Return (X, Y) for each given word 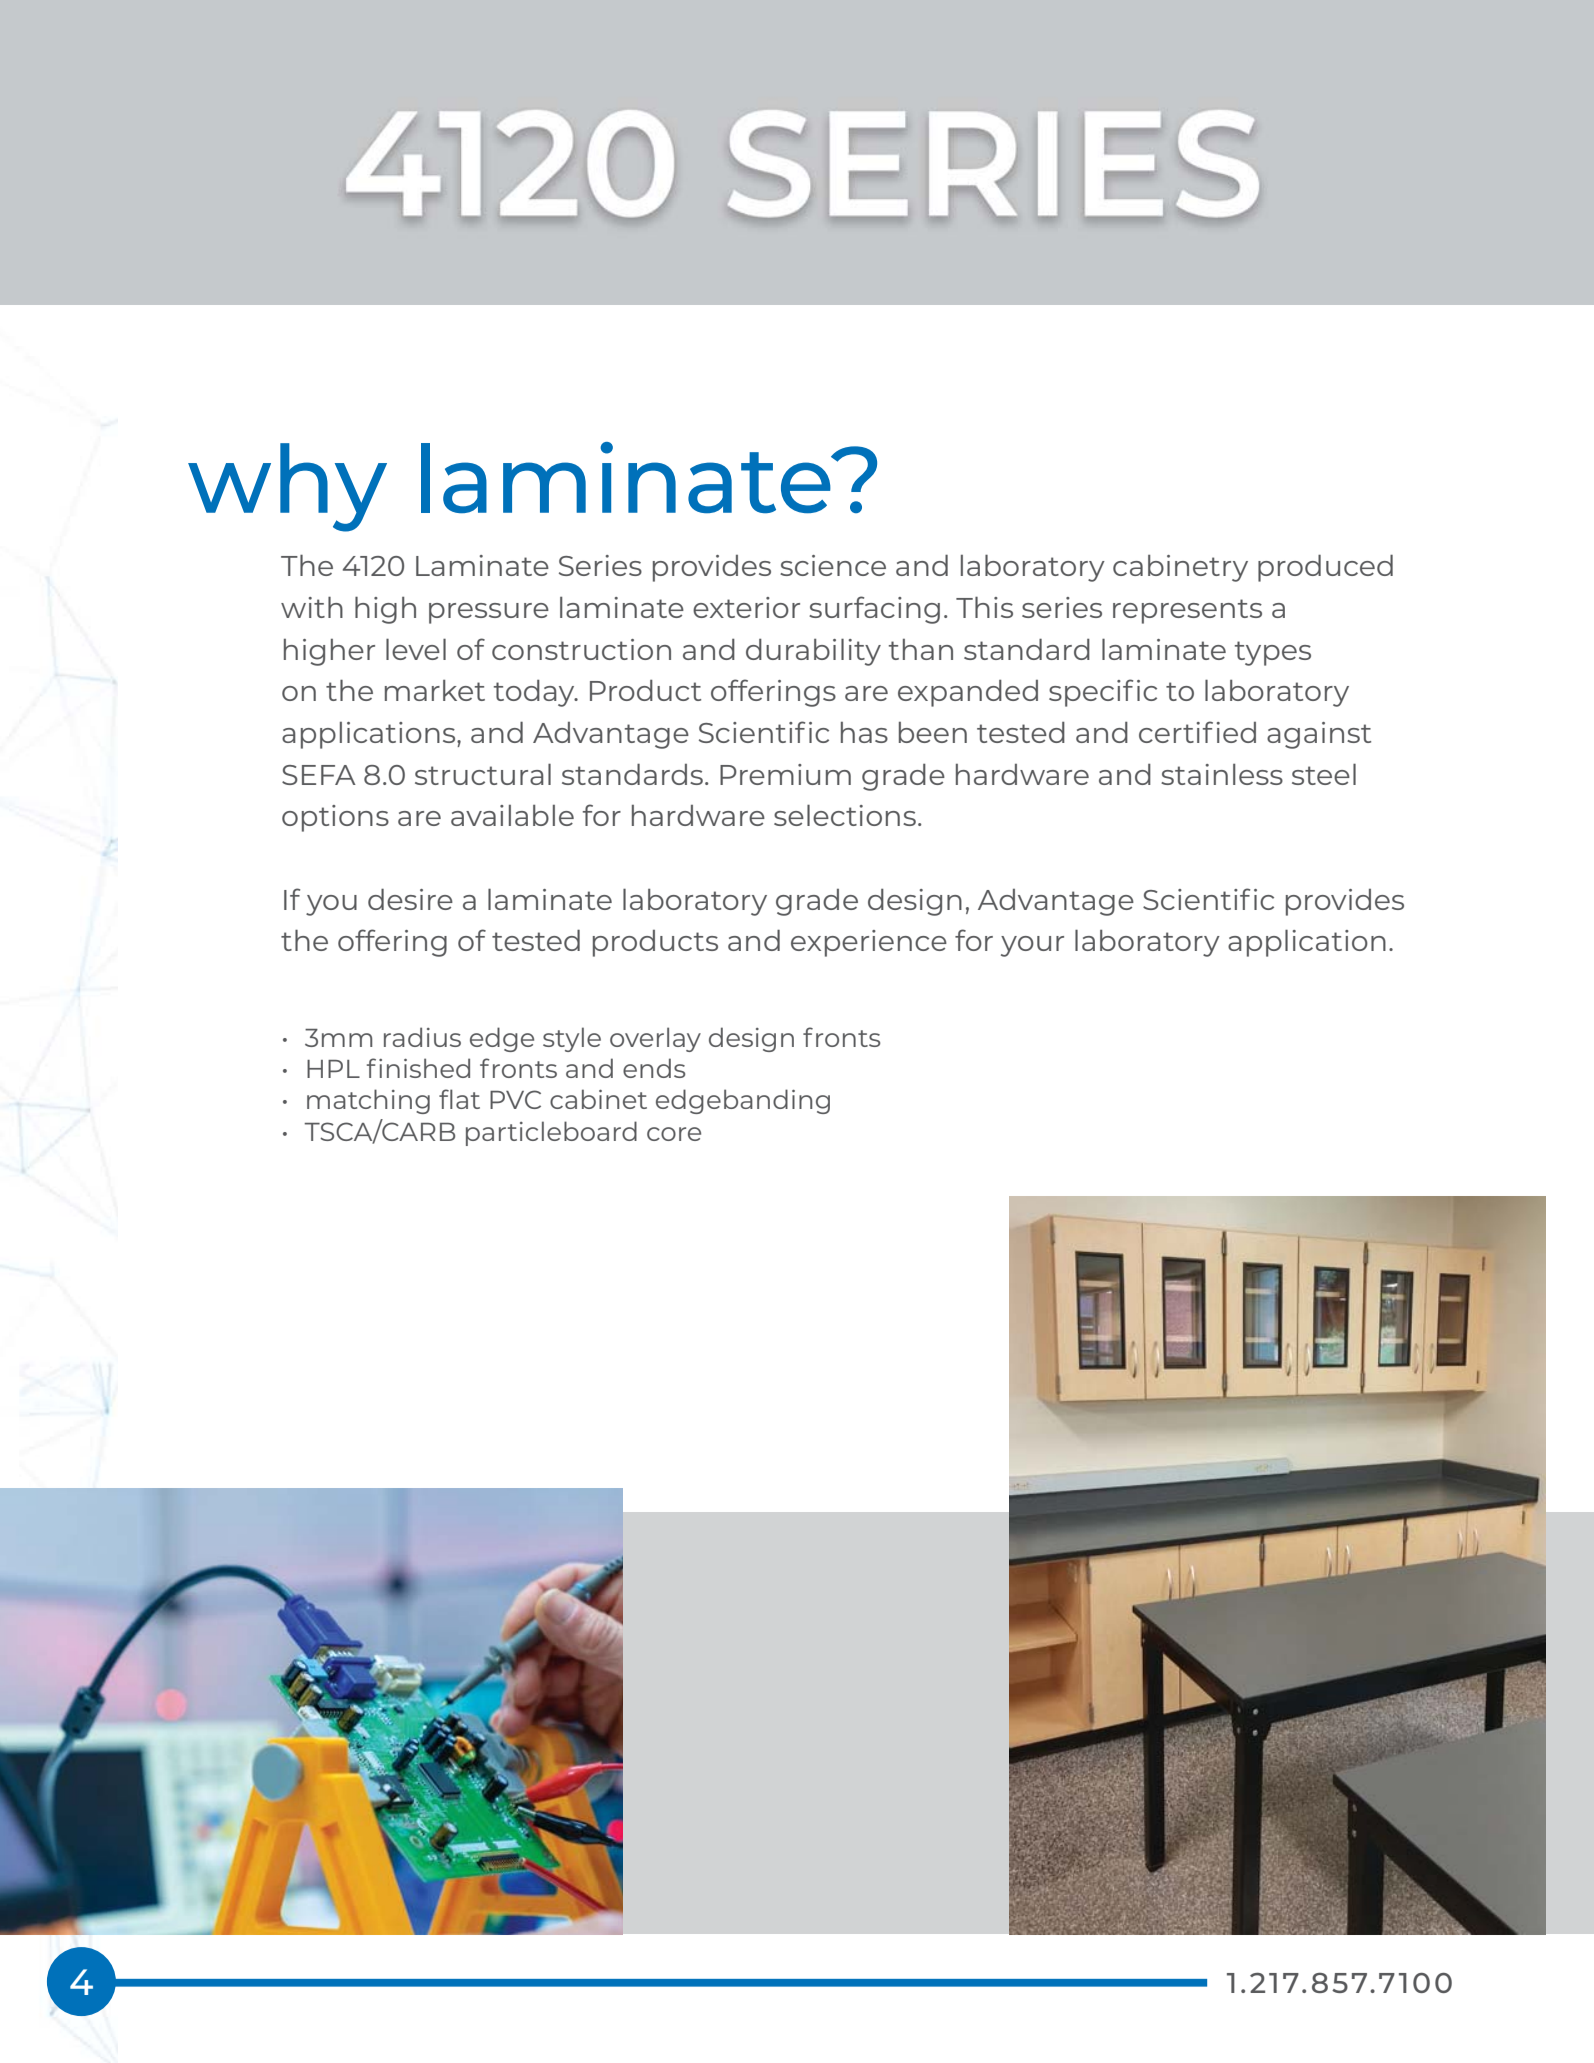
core (674, 1134)
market (435, 690)
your (1032, 946)
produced (1325, 568)
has (864, 732)
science (833, 565)
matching (368, 1101)
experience (869, 943)
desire (410, 899)
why (287, 487)
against (1319, 735)
